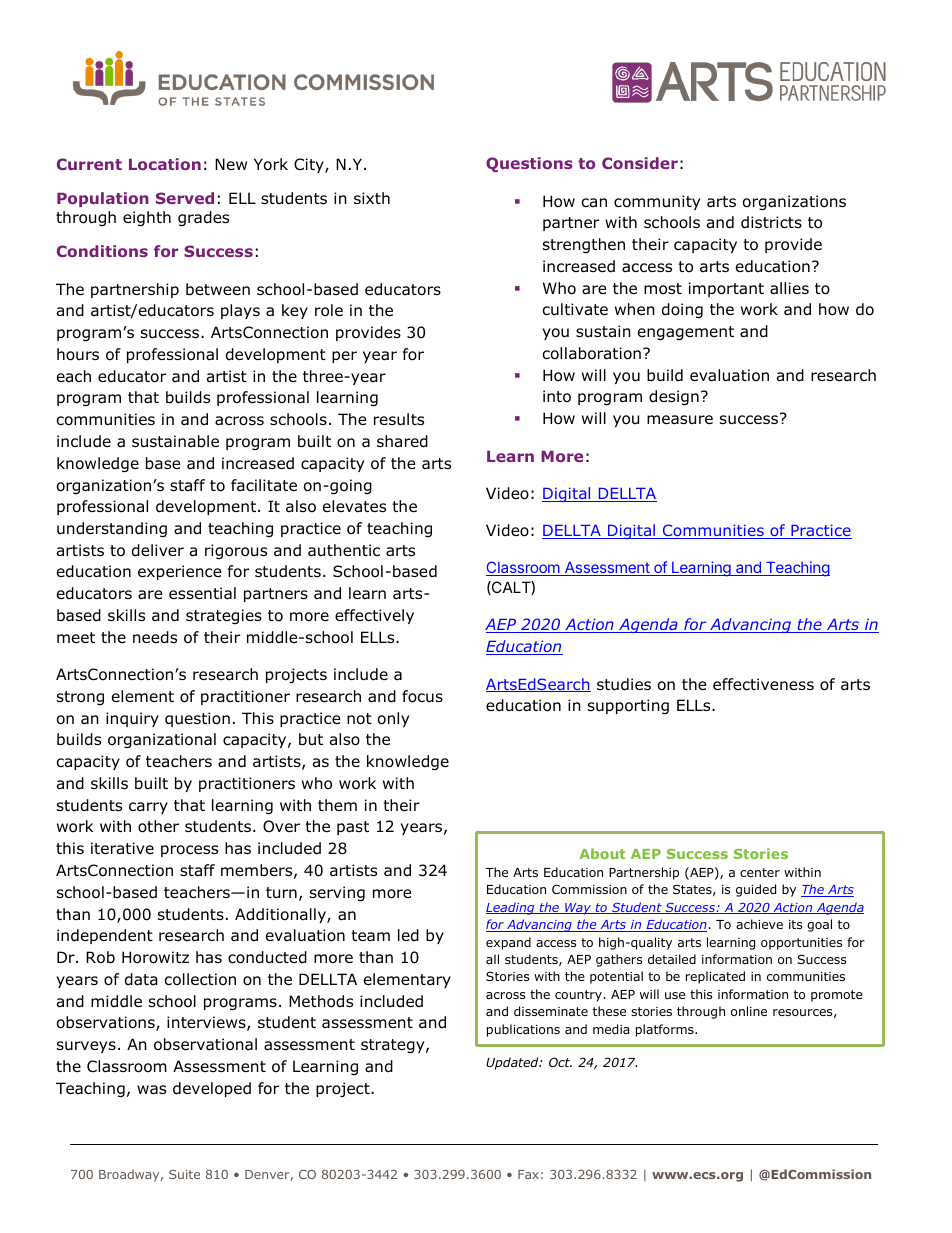  Describe the element at coordinates (158, 826) in the document. I see `other` at that location.
